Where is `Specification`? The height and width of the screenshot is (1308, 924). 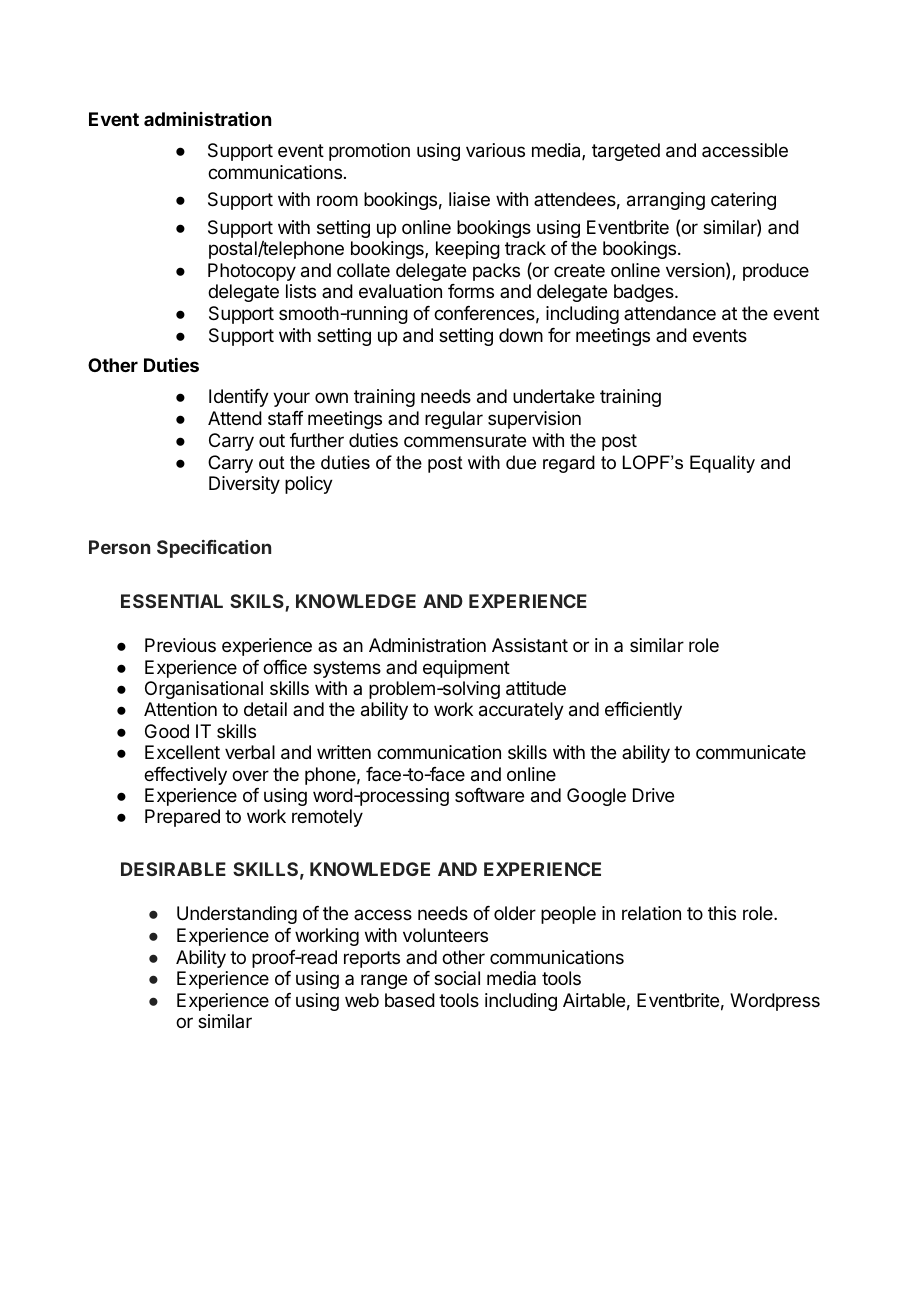
Specification is located at coordinates (214, 549).
